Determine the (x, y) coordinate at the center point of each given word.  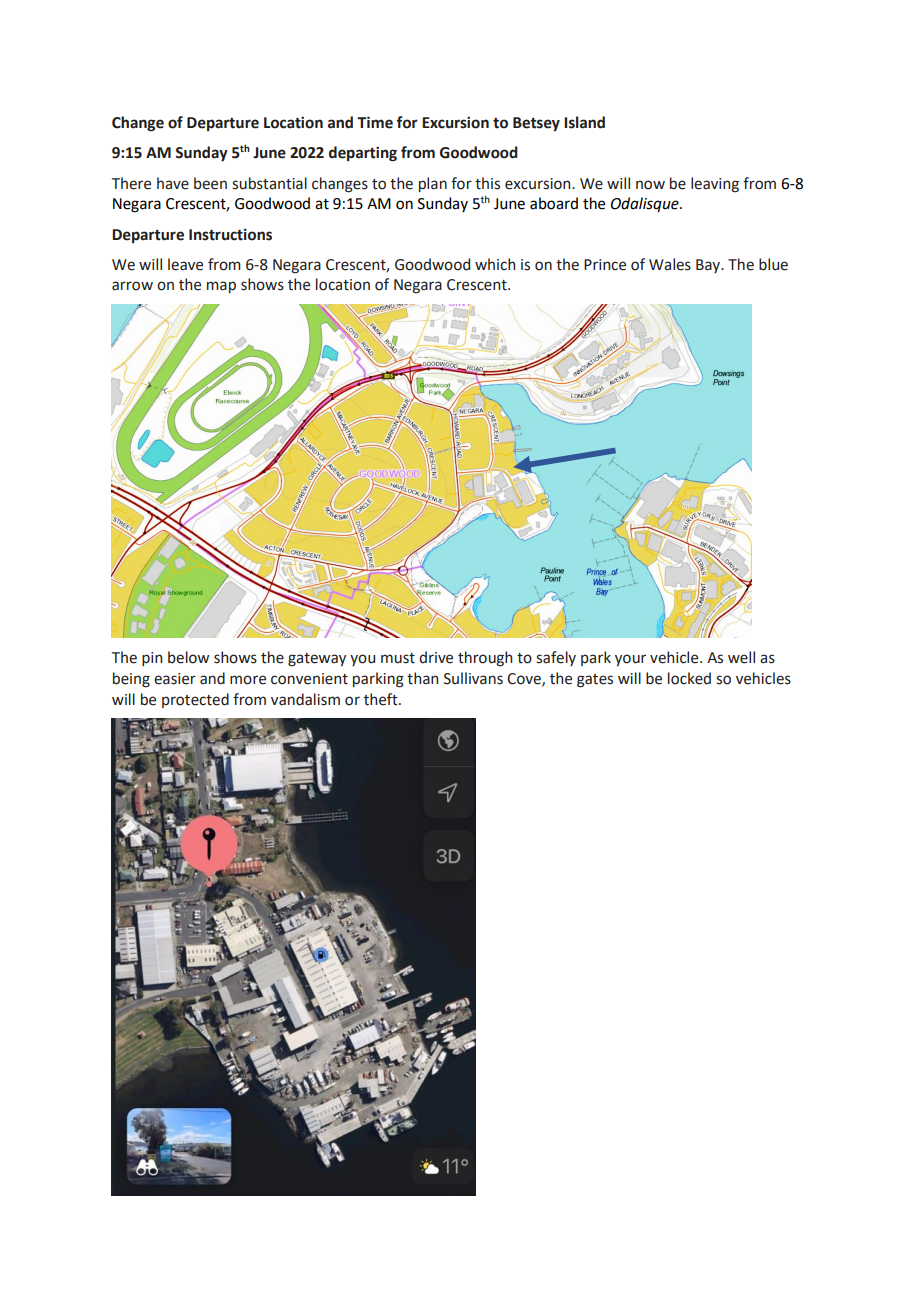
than (422, 678)
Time (375, 122)
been (210, 183)
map (221, 287)
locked (689, 678)
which (495, 264)
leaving (715, 185)
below (188, 657)
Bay (709, 266)
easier (175, 679)
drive (436, 657)
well (741, 657)
